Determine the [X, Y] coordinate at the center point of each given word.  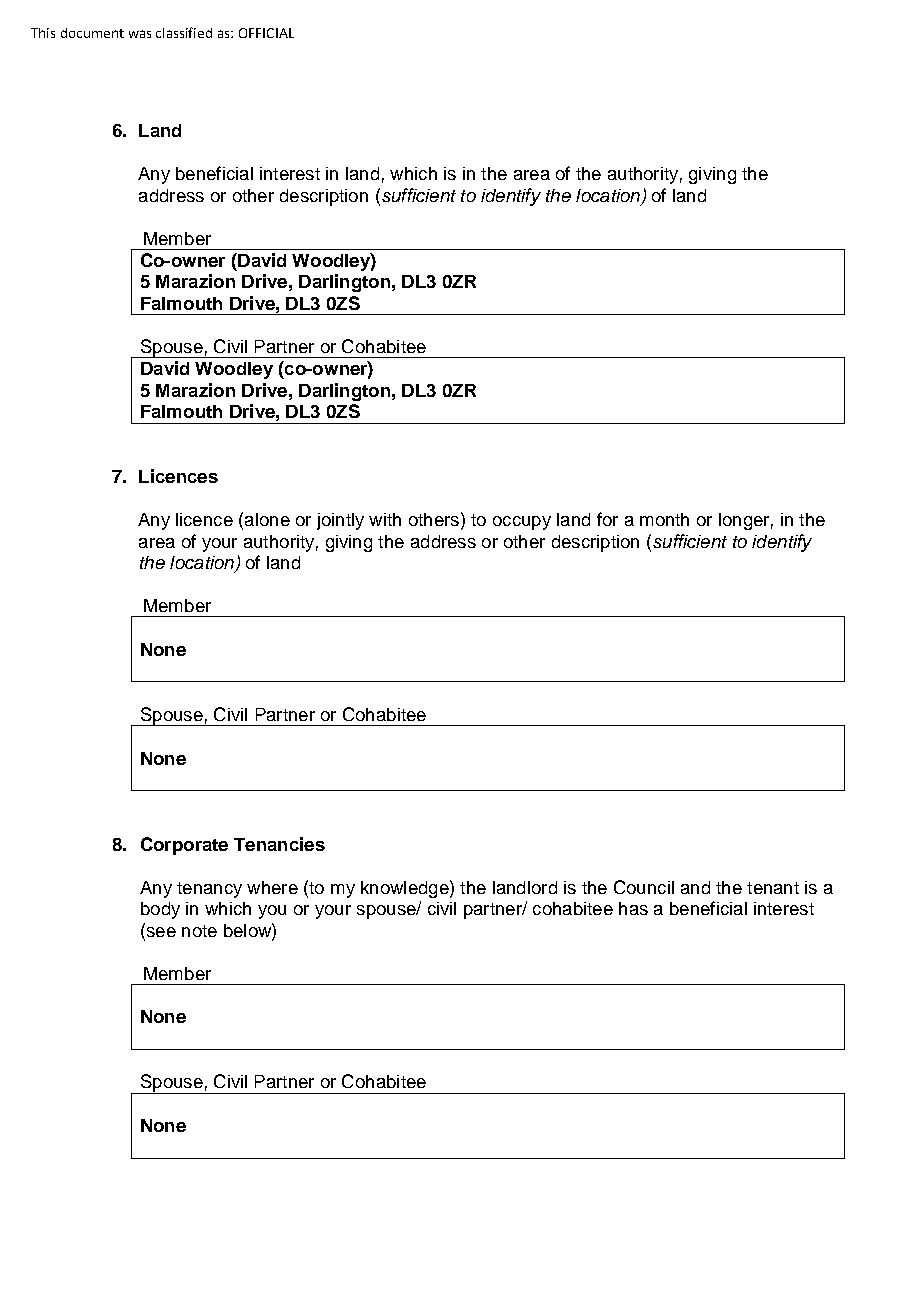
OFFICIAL [266, 33]
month [664, 519]
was [140, 34]
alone [267, 519]
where [272, 887]
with [385, 519]
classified [184, 32]
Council [644, 887]
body [160, 910]
